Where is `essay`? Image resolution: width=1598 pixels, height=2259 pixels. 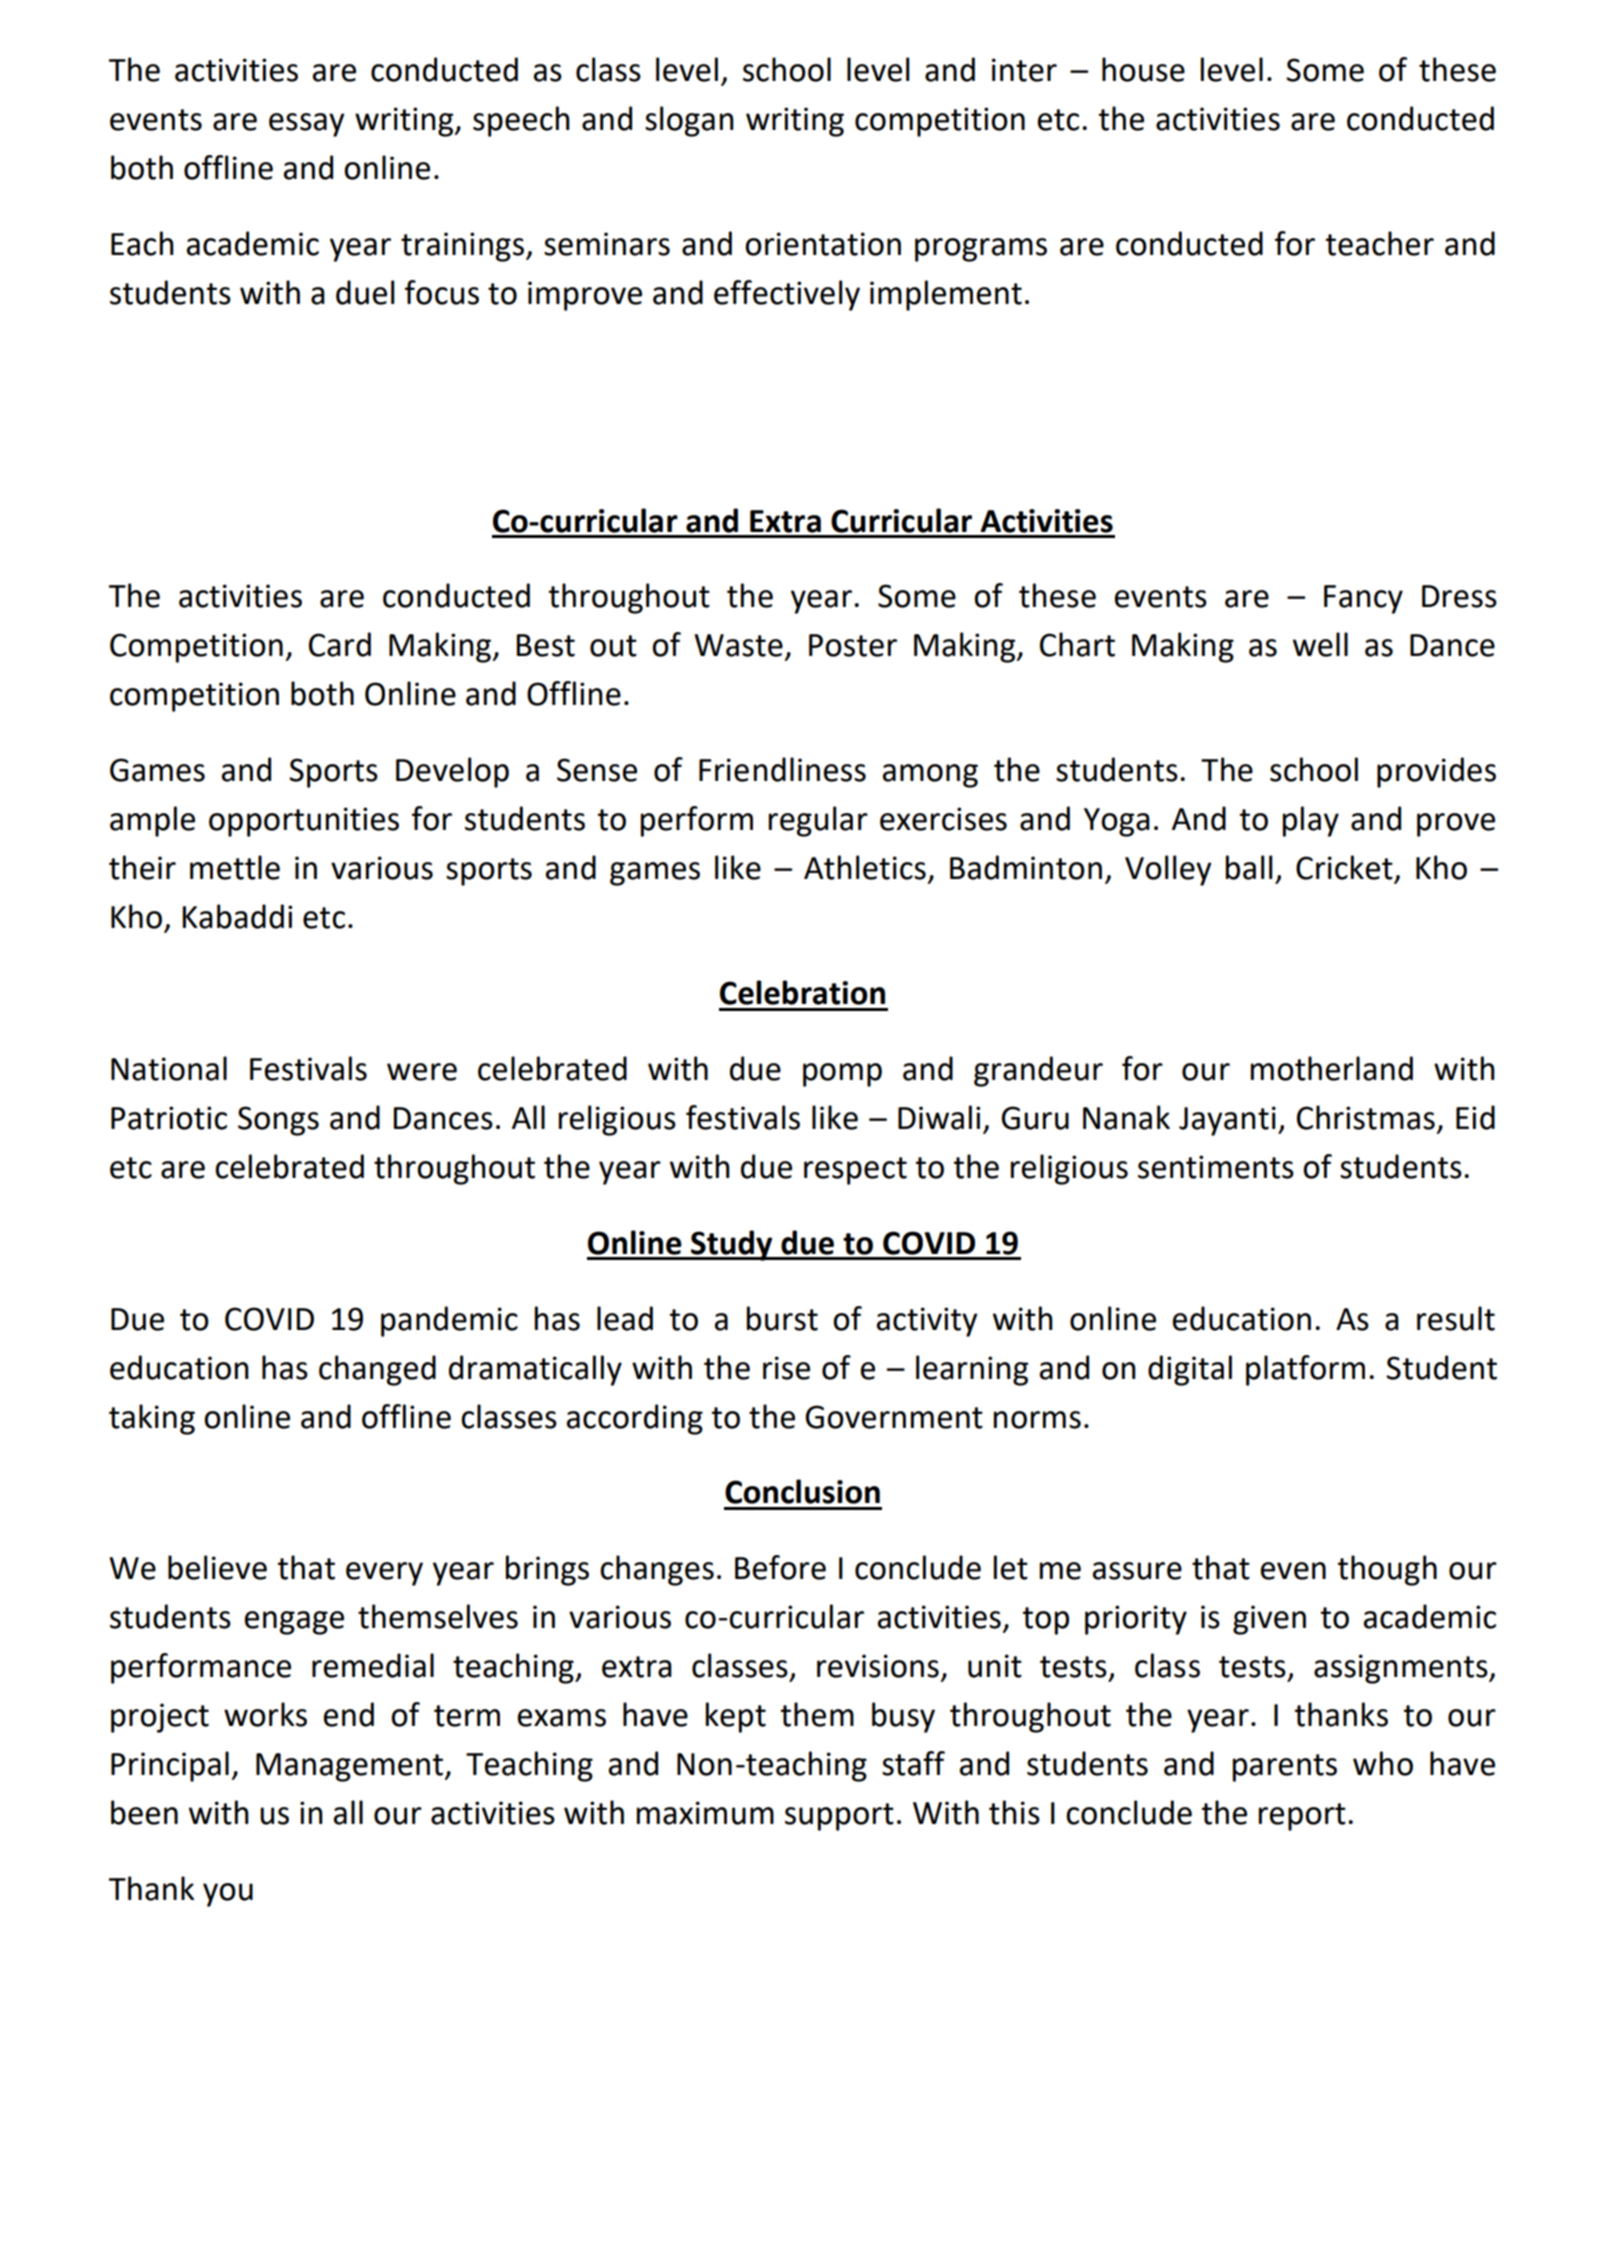 essay is located at coordinates (307, 125).
